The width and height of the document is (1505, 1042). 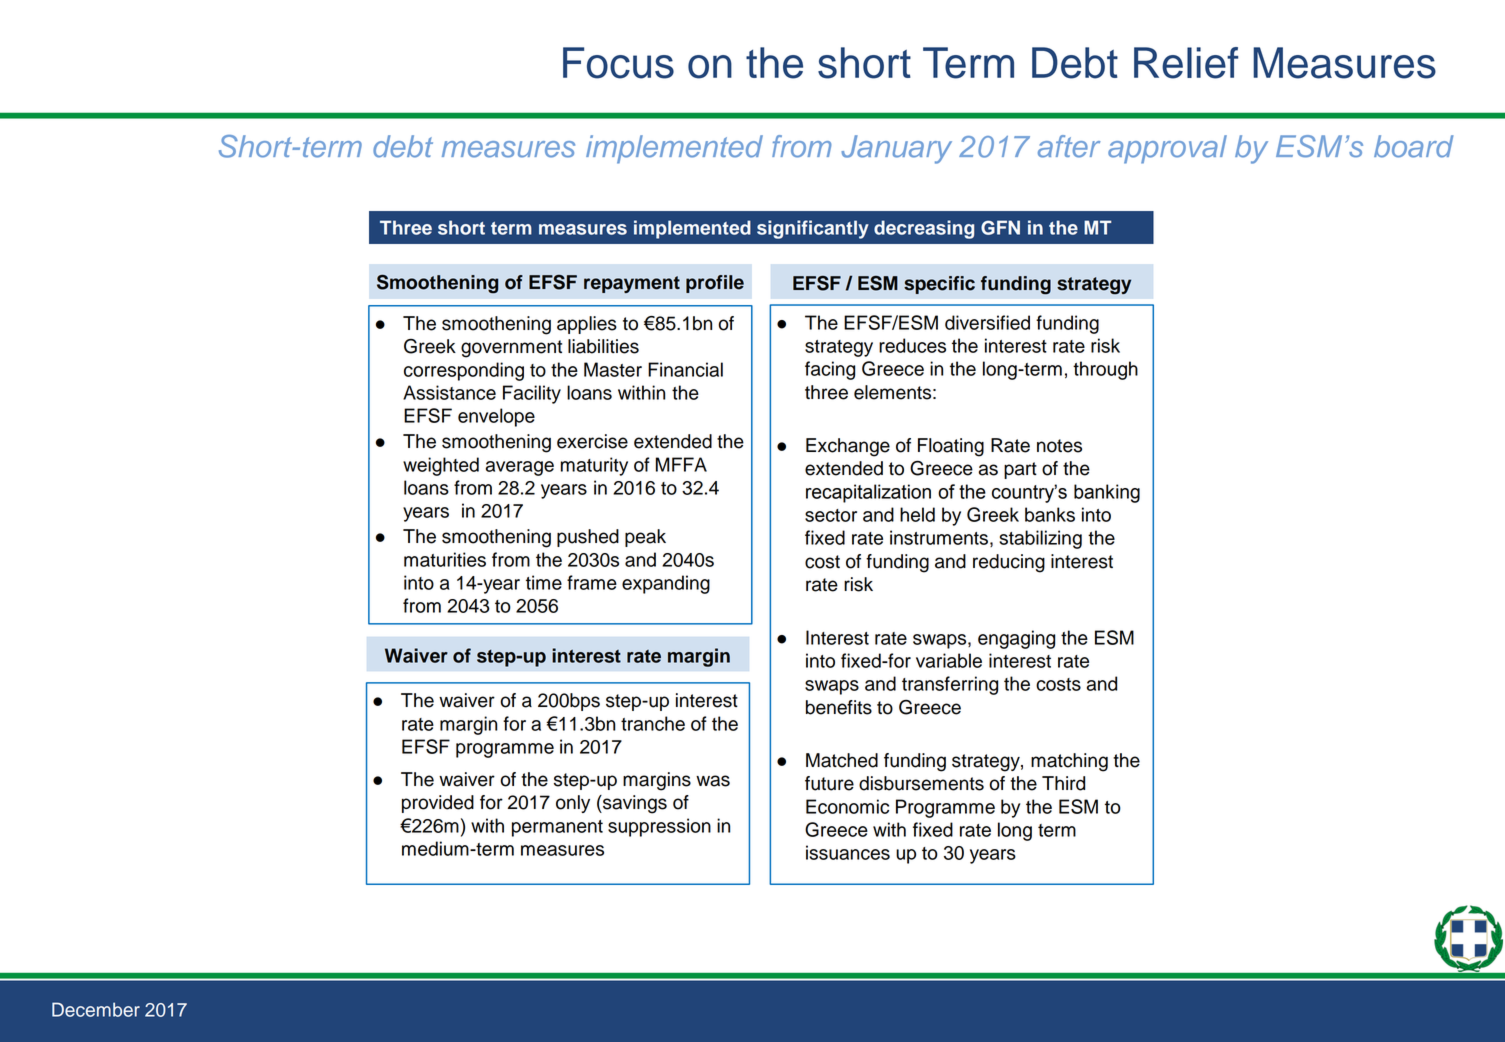 I want to click on Focus, so click(x=618, y=63).
